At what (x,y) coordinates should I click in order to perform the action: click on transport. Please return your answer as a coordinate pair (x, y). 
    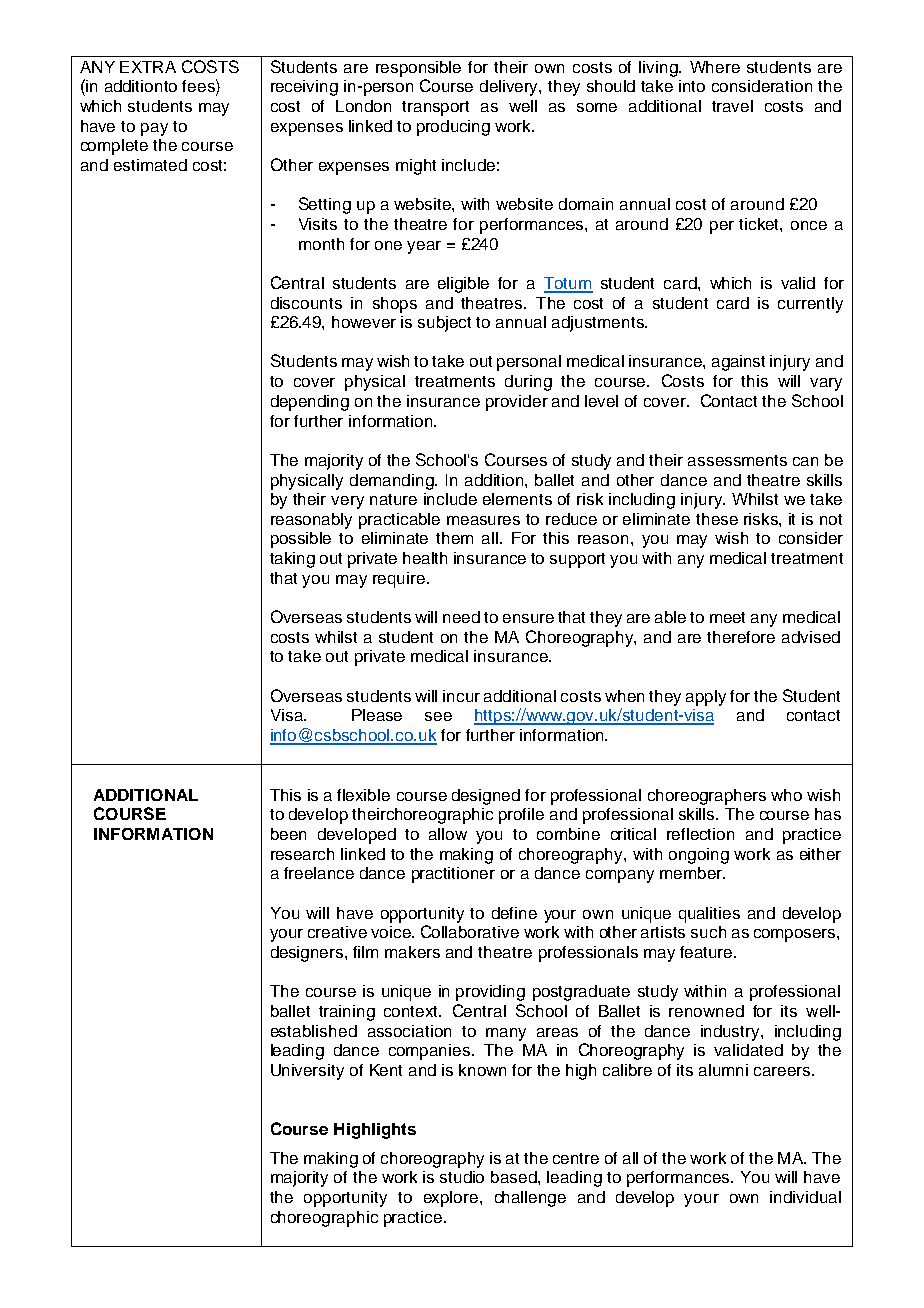
    Looking at the image, I should click on (435, 108).
